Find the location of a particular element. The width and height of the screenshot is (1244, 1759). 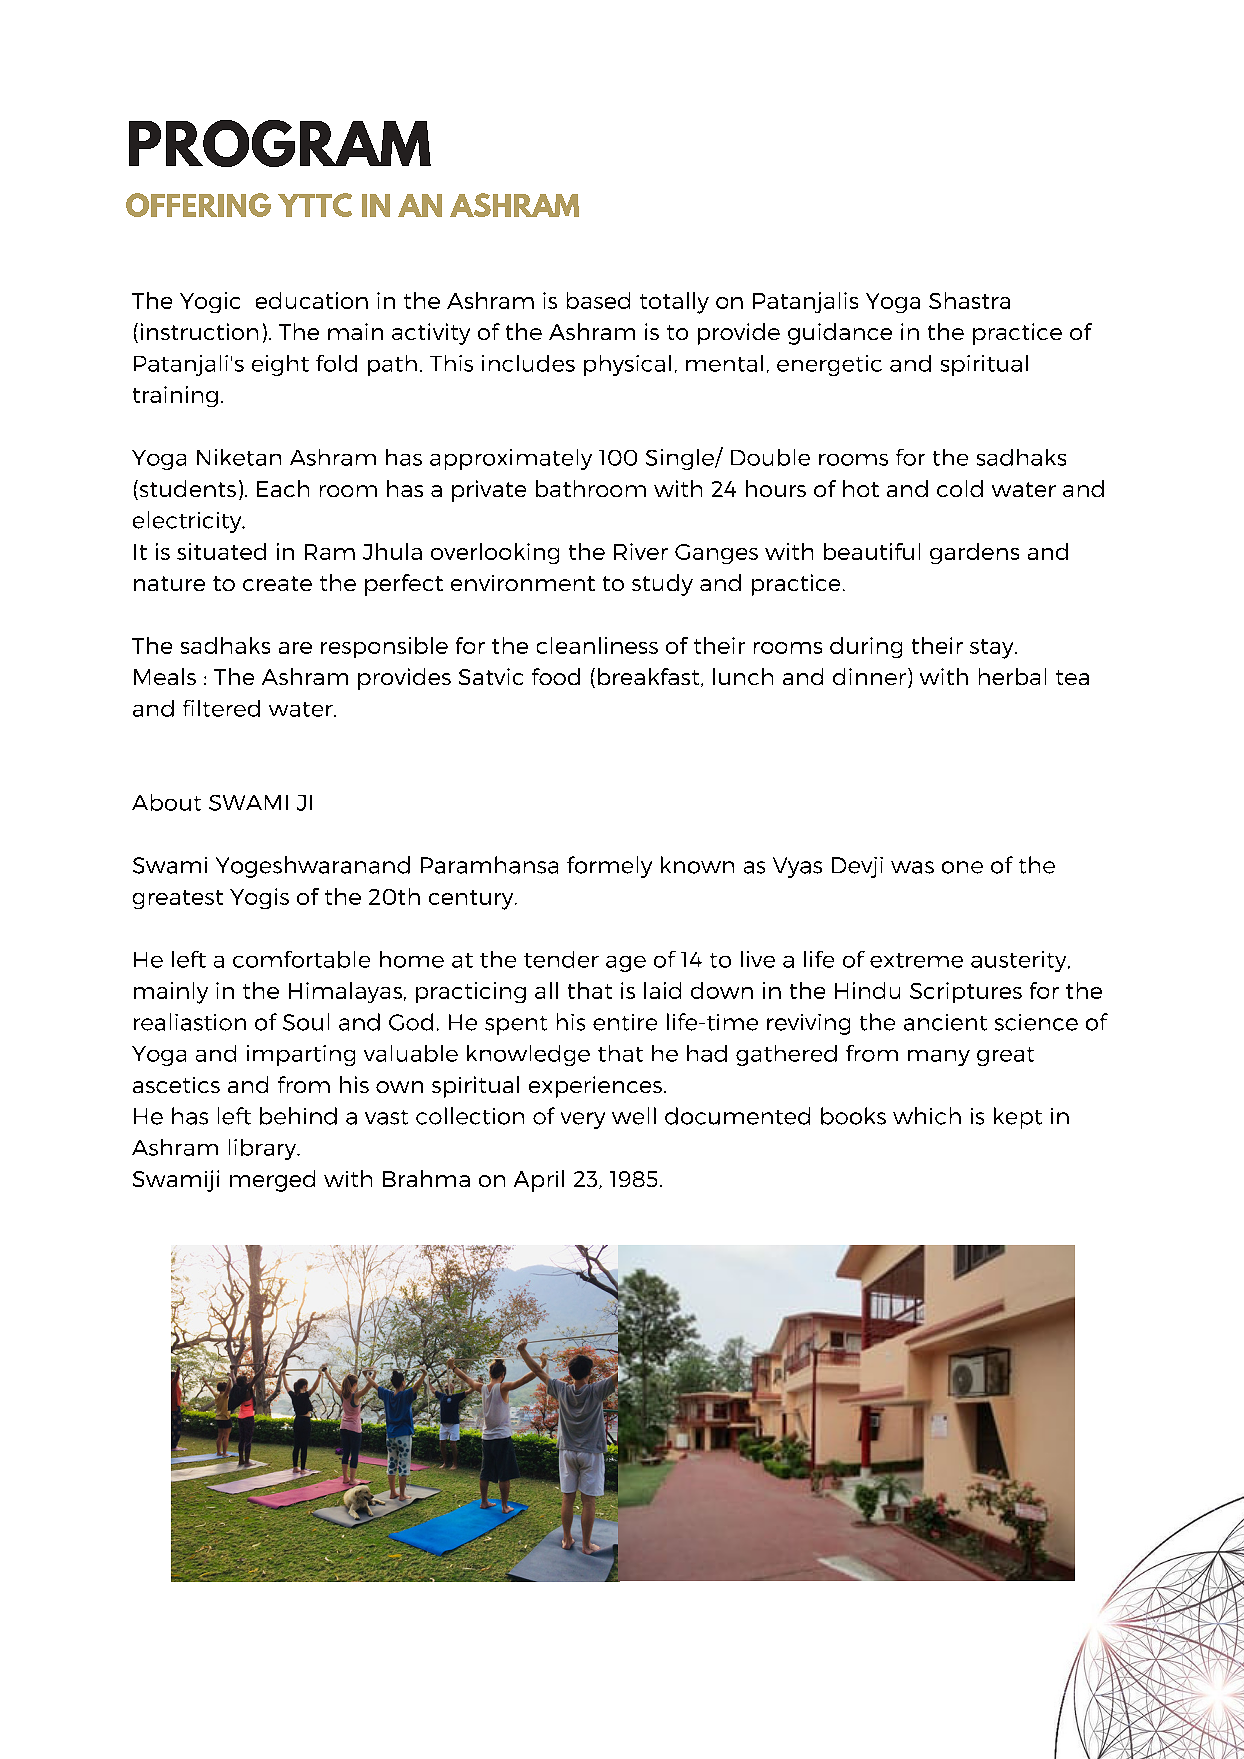

stay is located at coordinates (993, 649).
